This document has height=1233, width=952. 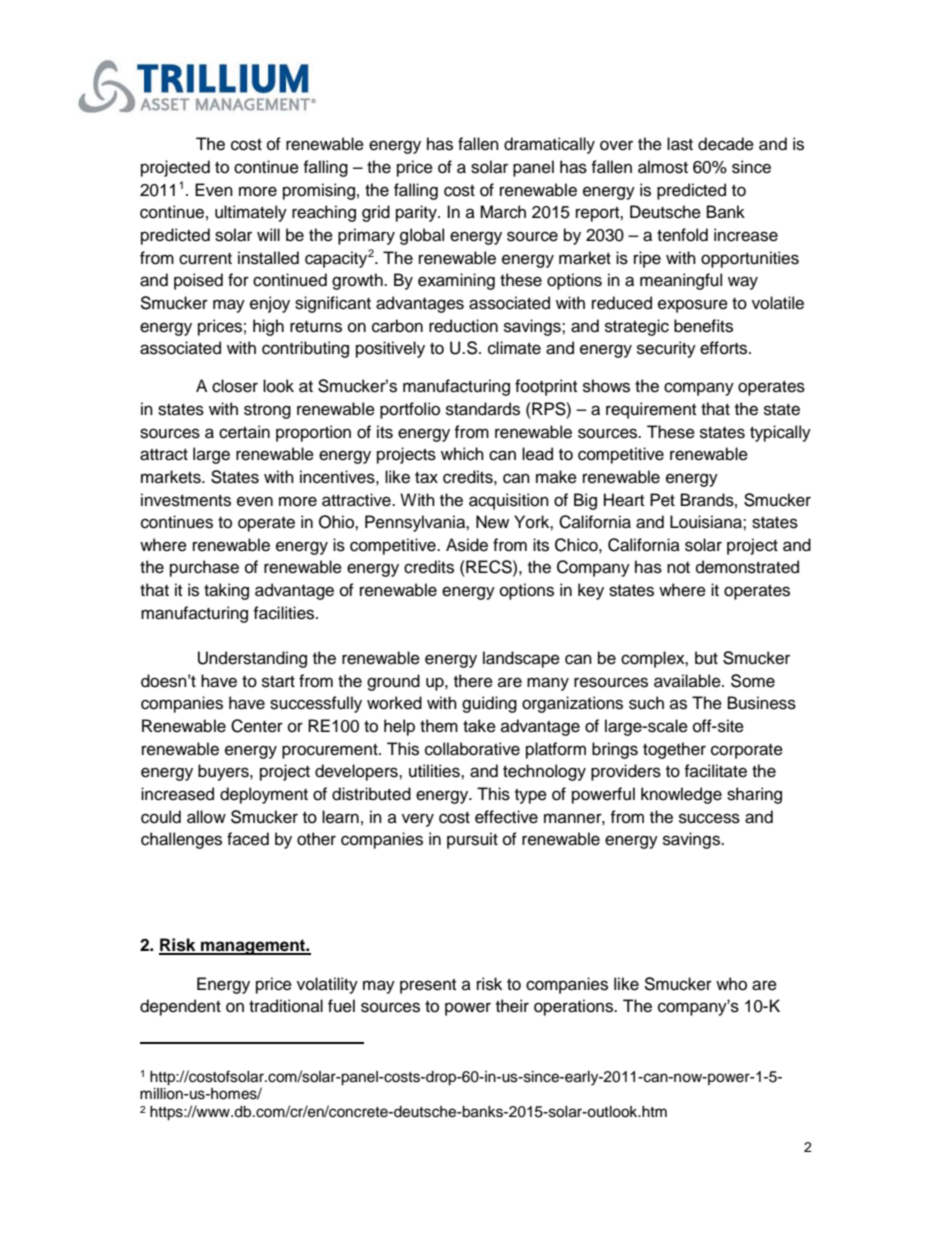 What do you see at coordinates (503, 212) in the document?
I see `March` at bounding box center [503, 212].
